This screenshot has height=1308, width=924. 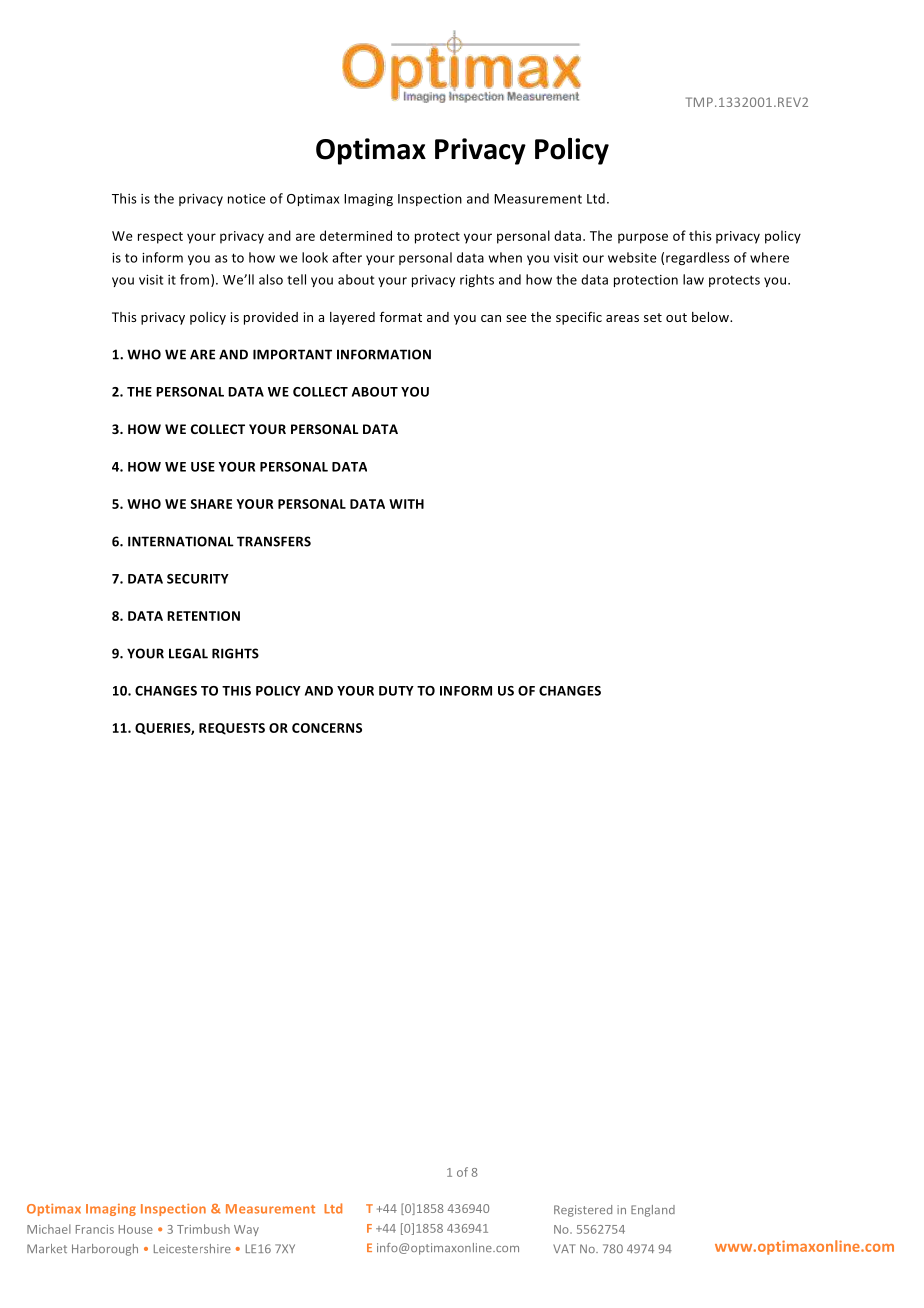 I want to click on Francis, so click(x=95, y=1229).
